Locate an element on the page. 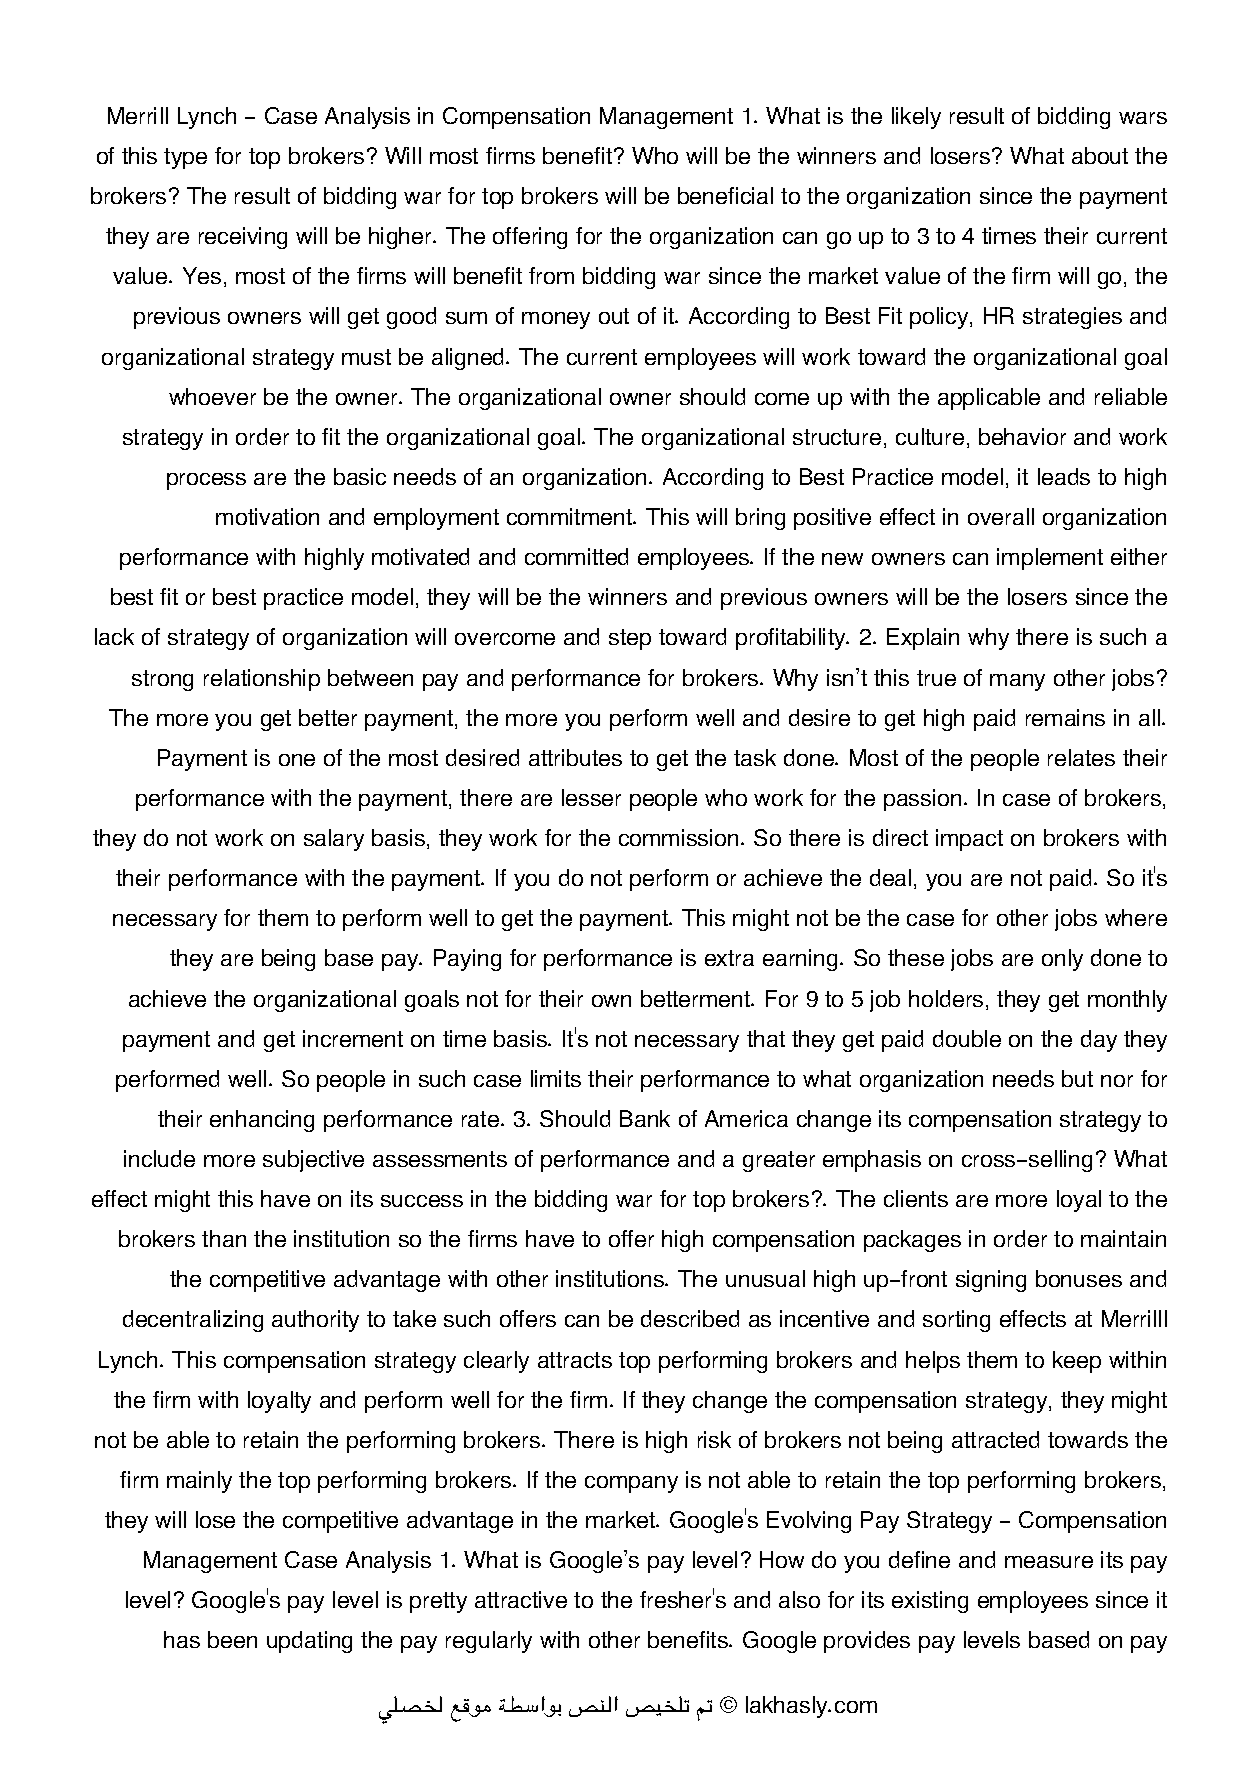 Image resolution: width=1258 pixels, height=1779 pixels. from is located at coordinates (551, 275).
